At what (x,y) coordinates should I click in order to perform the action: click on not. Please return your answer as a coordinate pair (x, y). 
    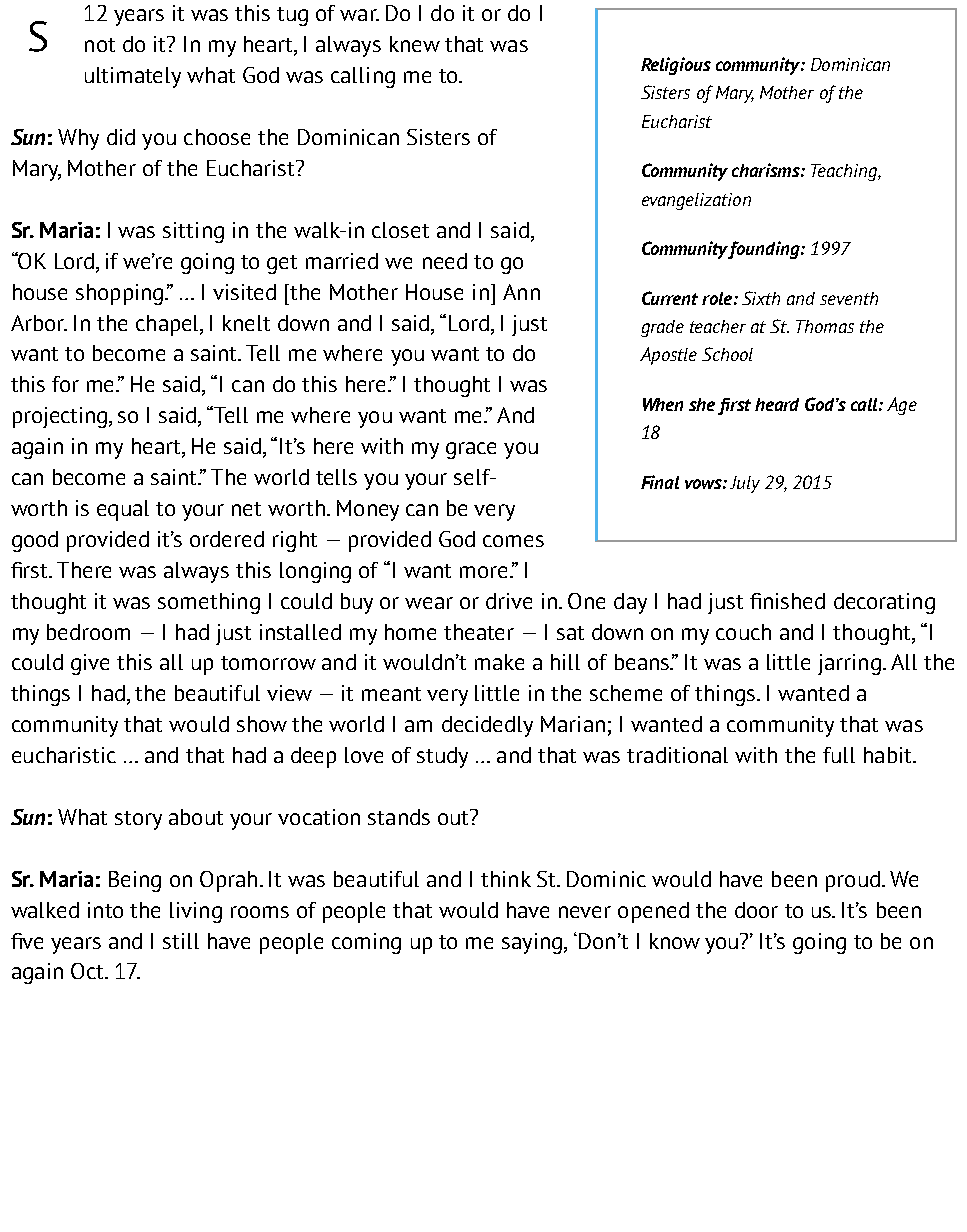
    Looking at the image, I should click on (100, 45).
